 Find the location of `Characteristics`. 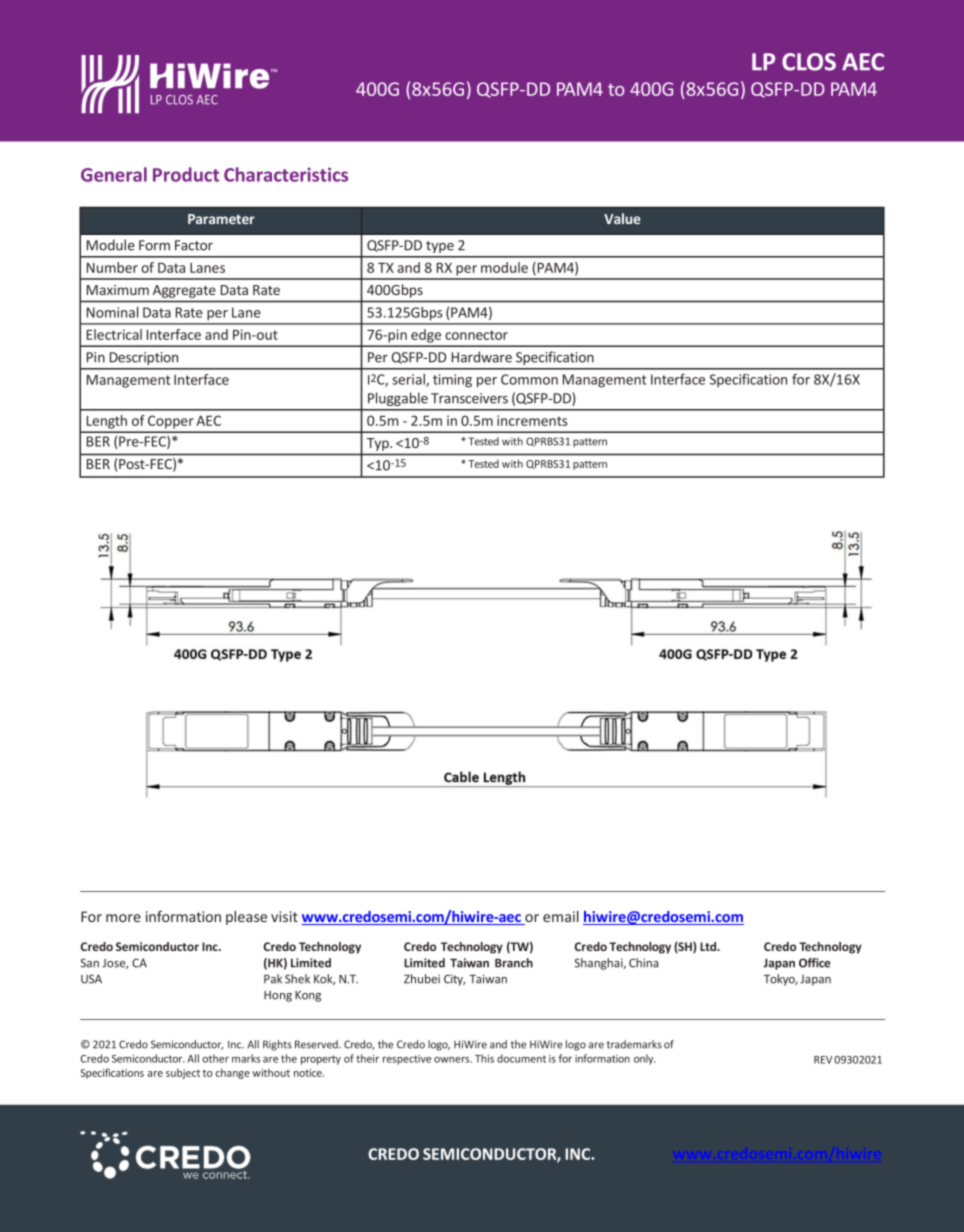

Characteristics is located at coordinates (286, 174).
